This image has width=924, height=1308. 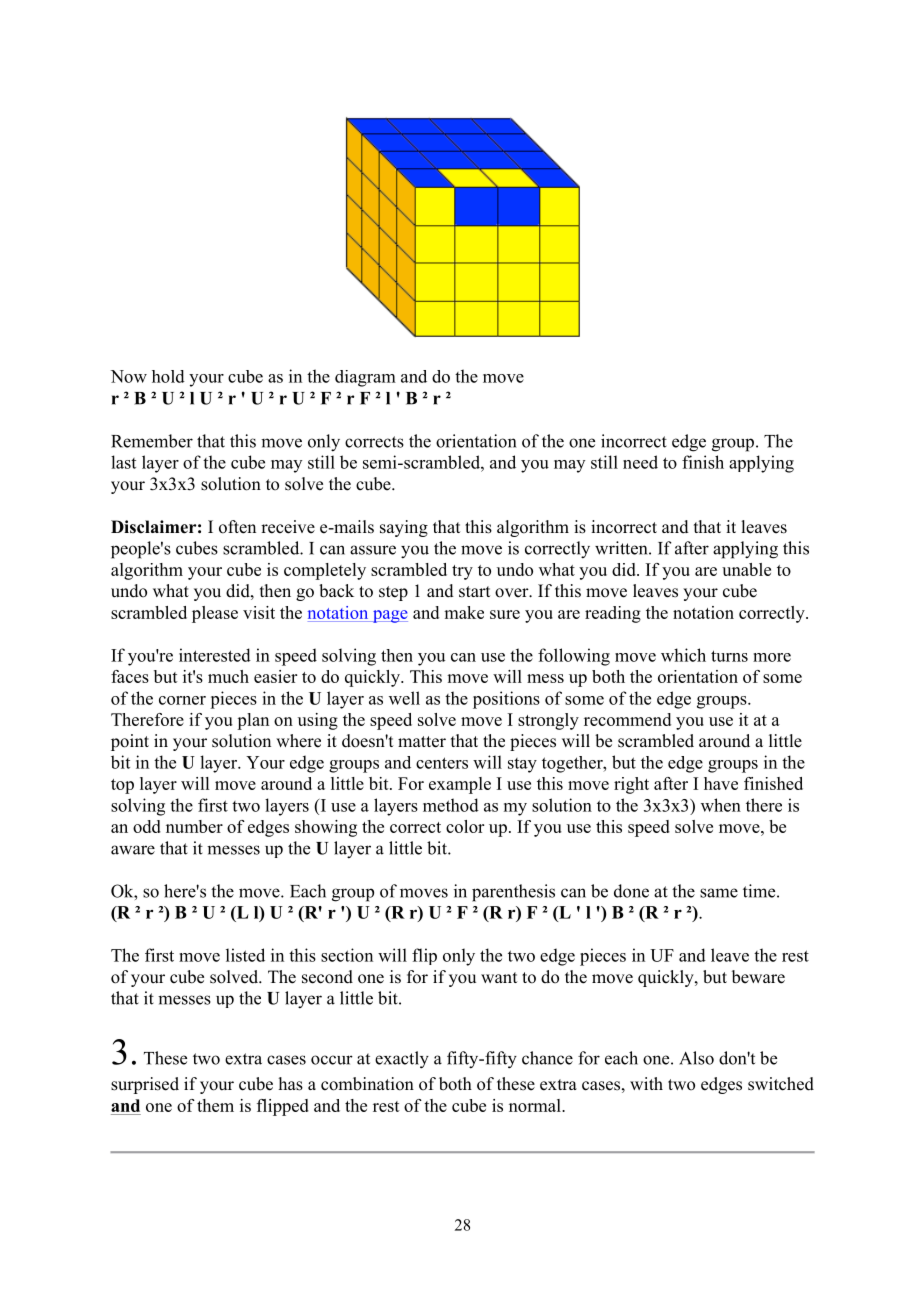 What do you see at coordinates (721, 783) in the image?
I see `have` at bounding box center [721, 783].
